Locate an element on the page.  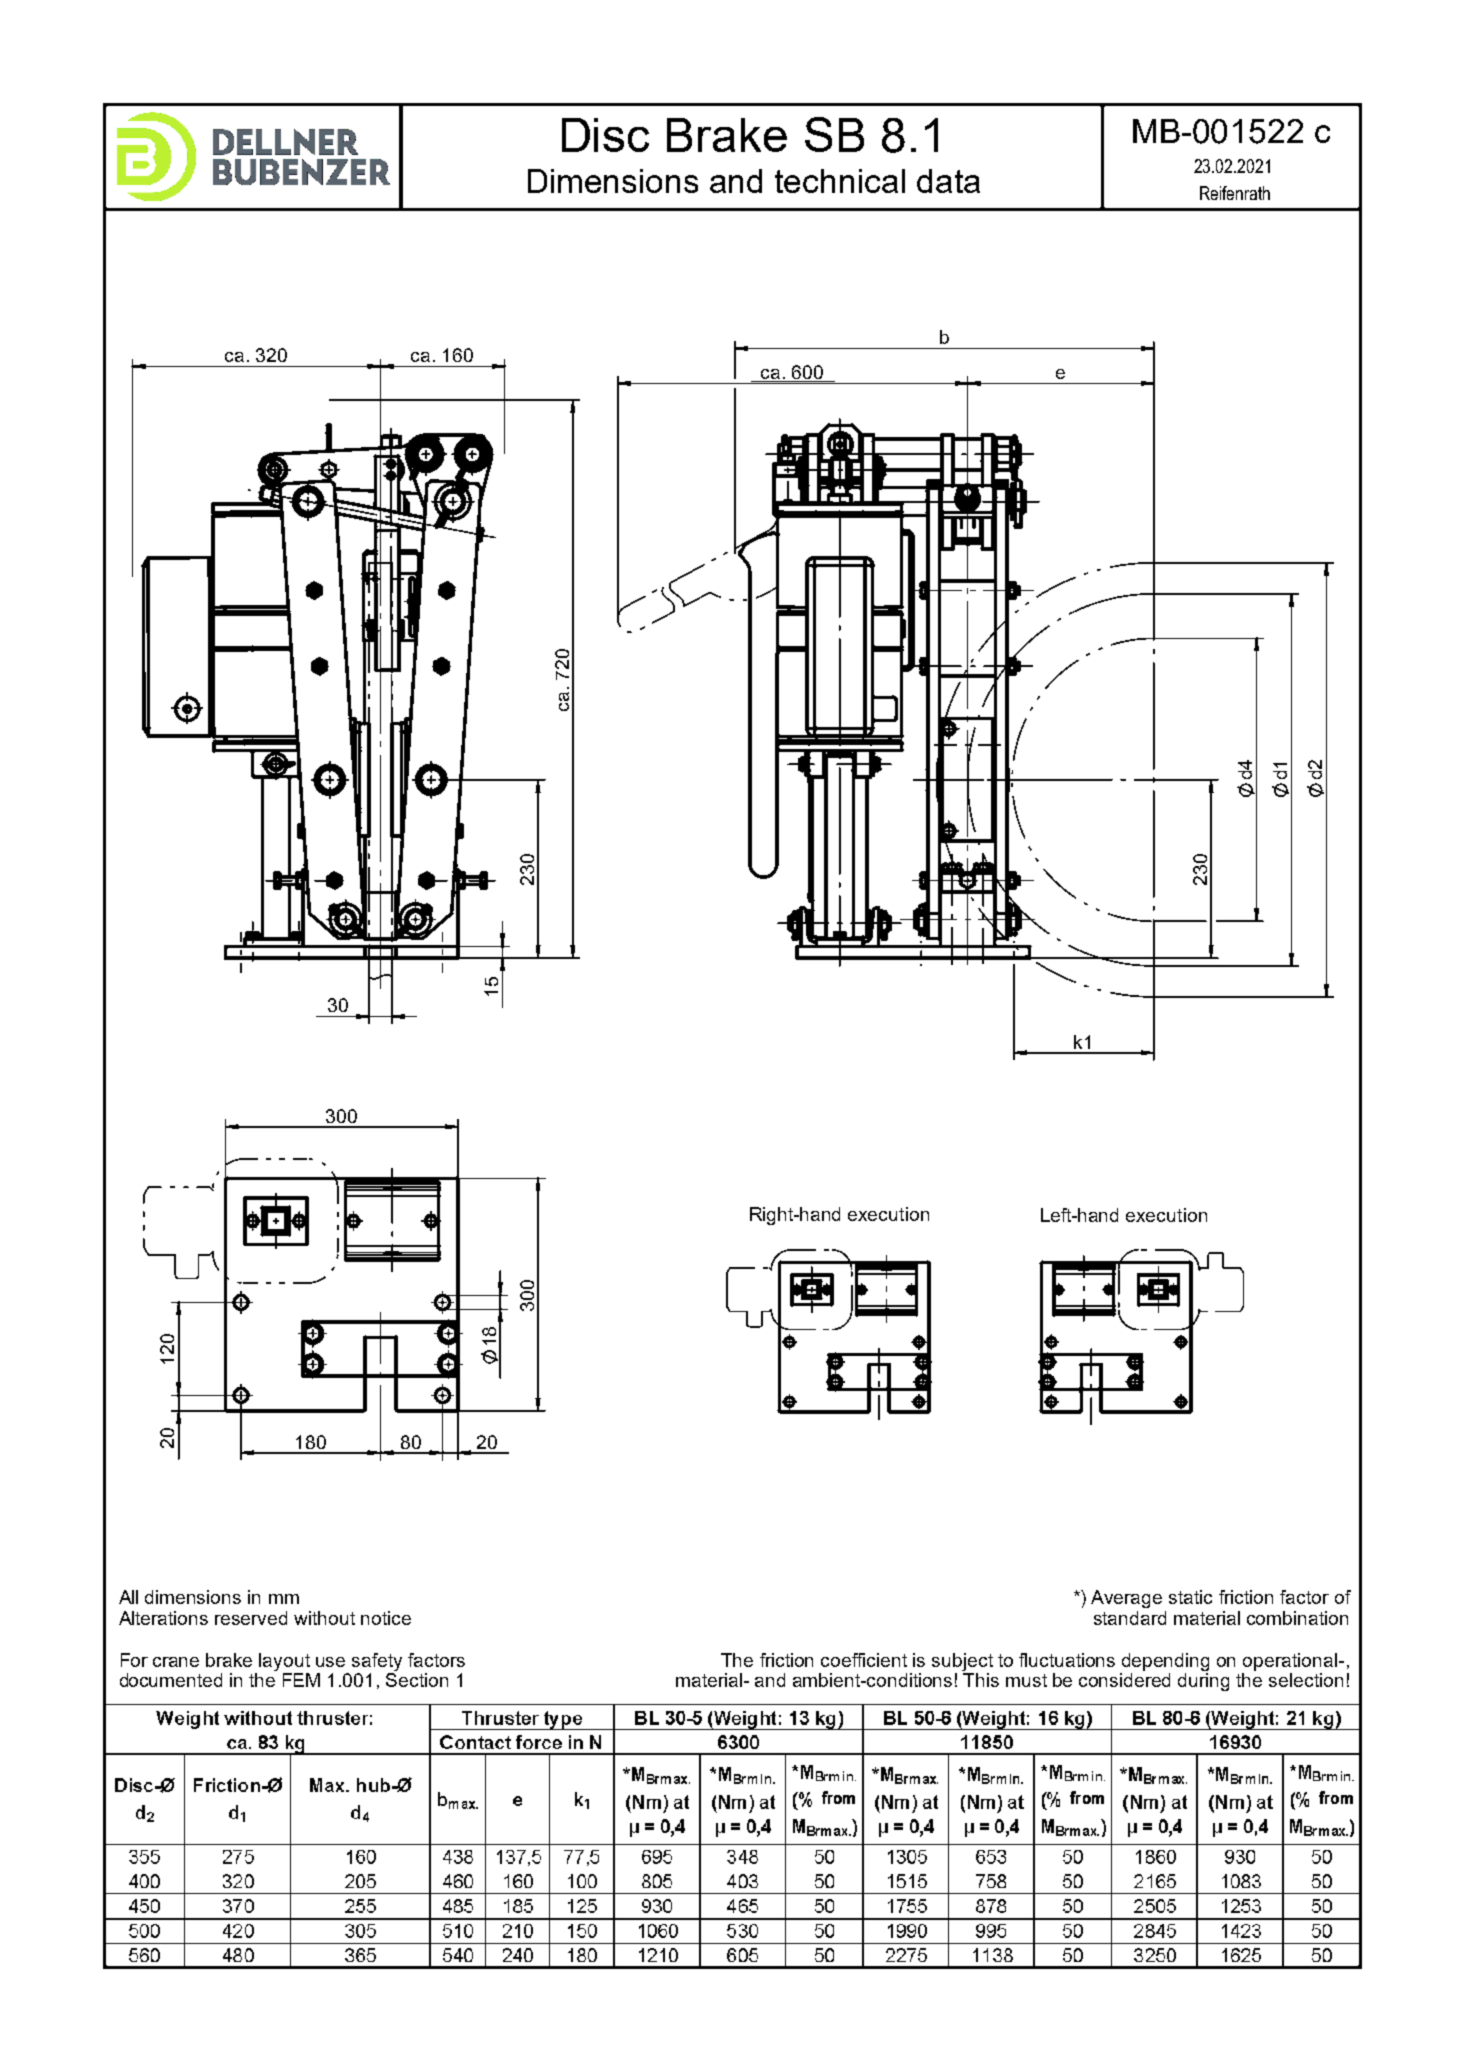
layout is located at coordinates (284, 1662).
